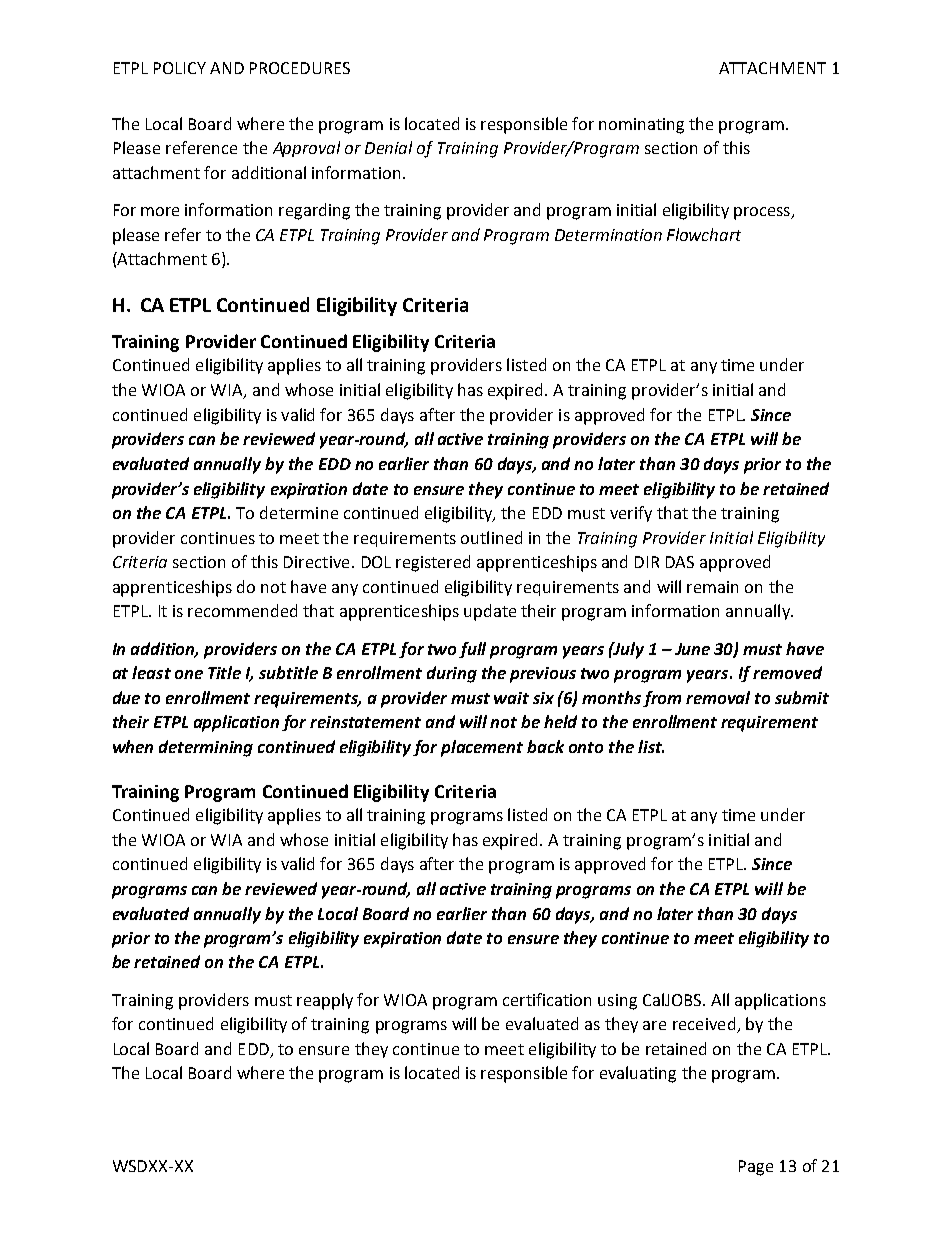  Describe the element at coordinates (299, 512) in the page. I see `determine` at that location.
